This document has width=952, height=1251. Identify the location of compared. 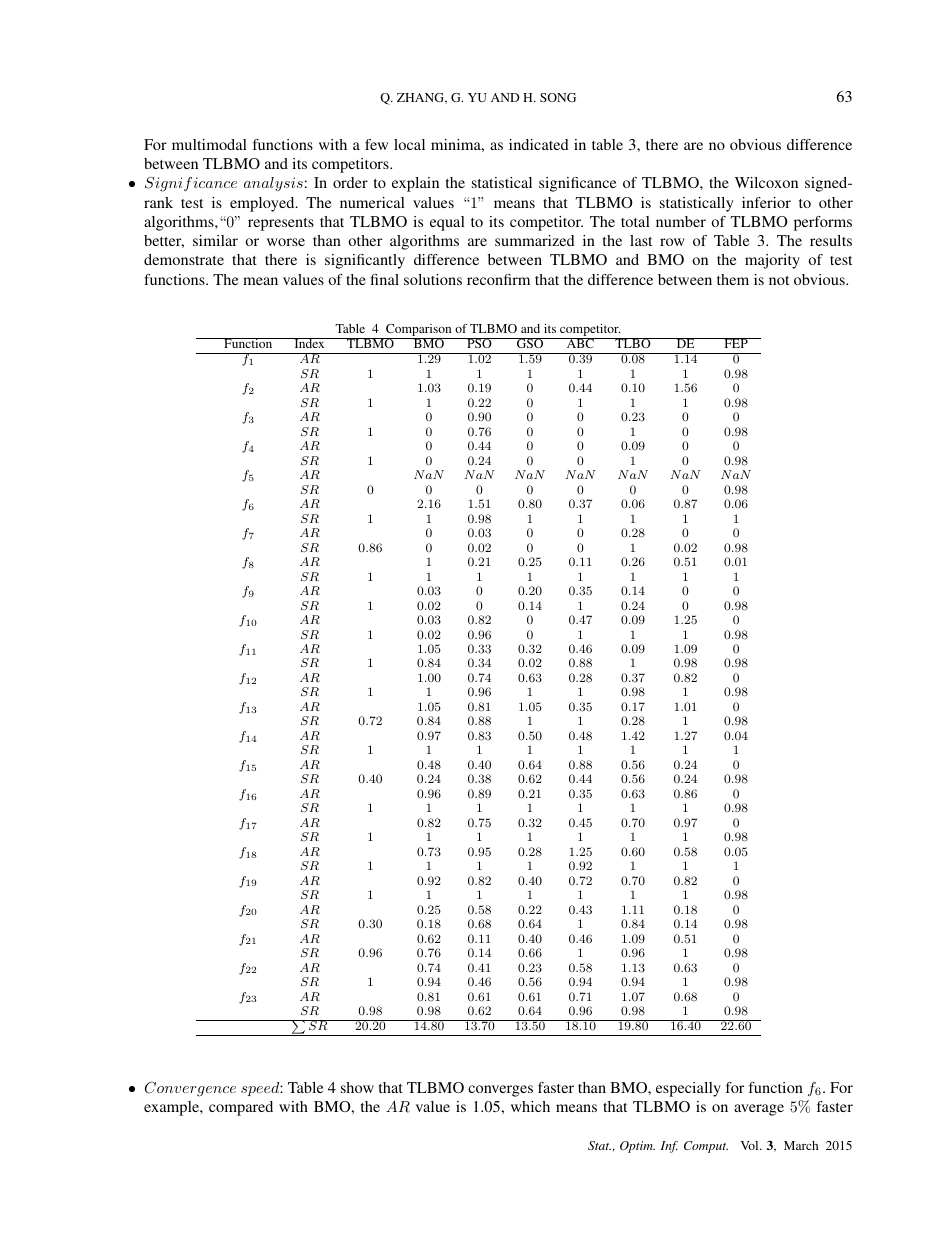
(241, 1108).
